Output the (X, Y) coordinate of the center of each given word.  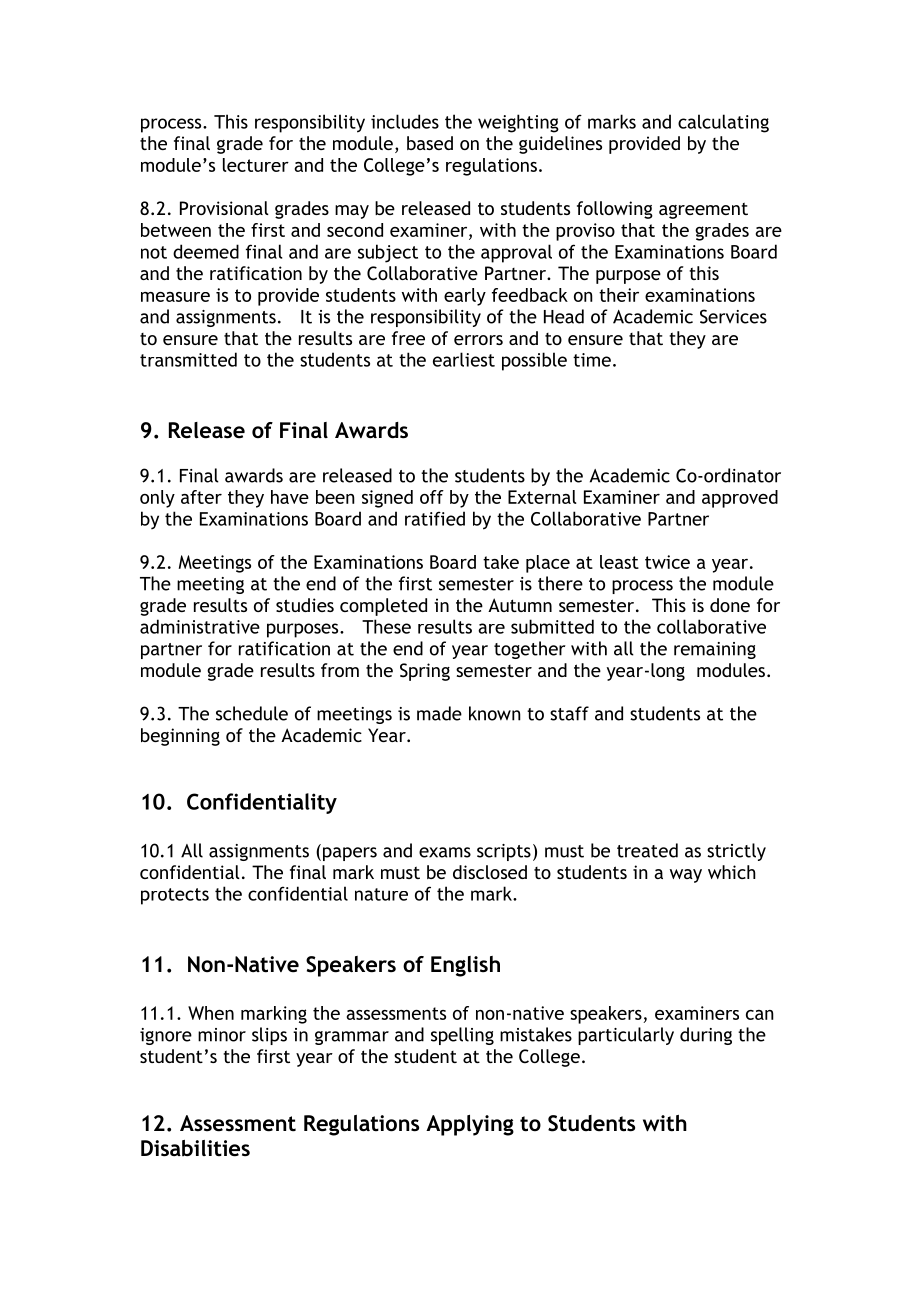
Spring (425, 672)
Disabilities (195, 1148)
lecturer (256, 165)
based (430, 143)
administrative (200, 626)
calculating (723, 123)
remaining (715, 650)
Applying (470, 1125)
